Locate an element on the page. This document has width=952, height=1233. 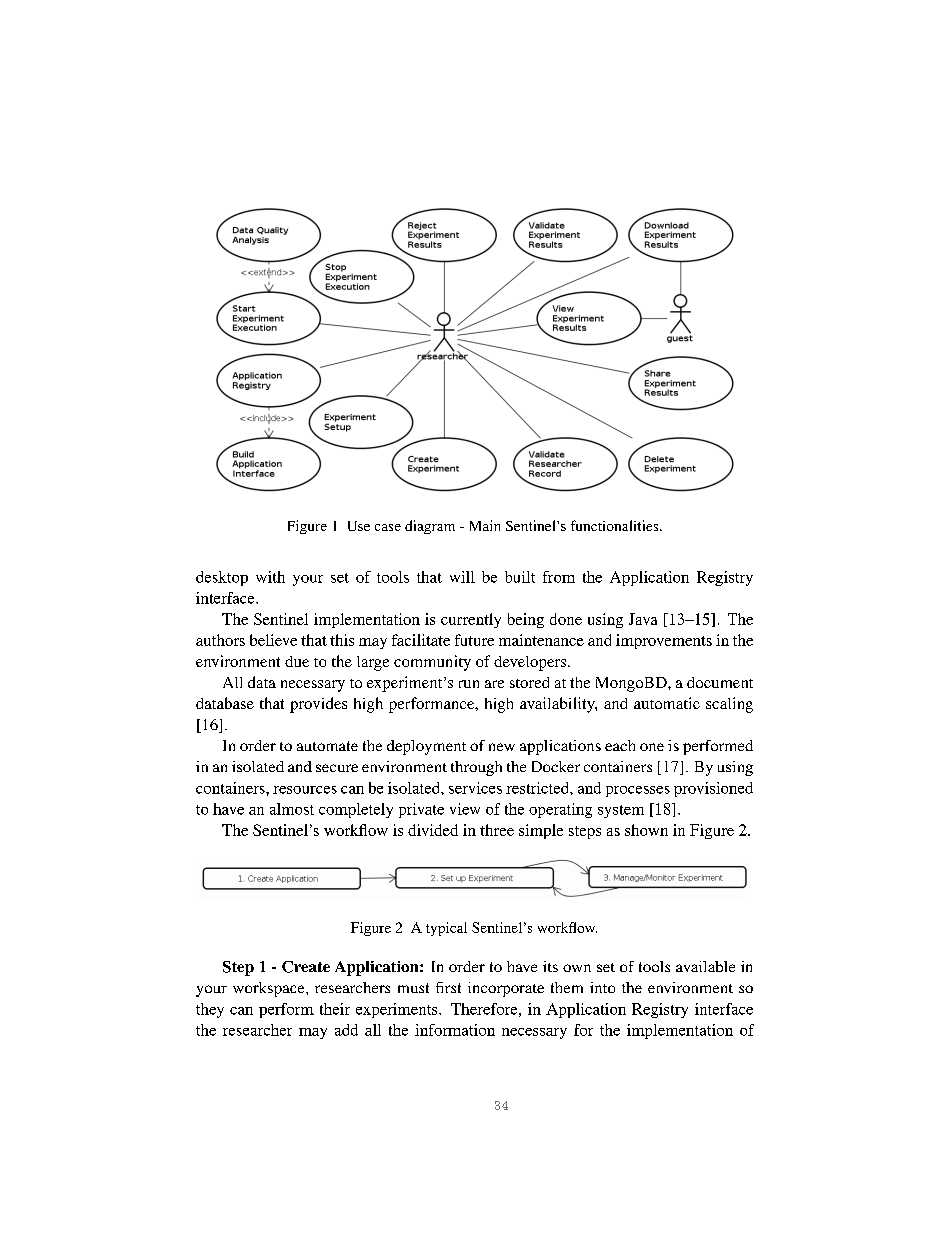
Create is located at coordinates (306, 967).
